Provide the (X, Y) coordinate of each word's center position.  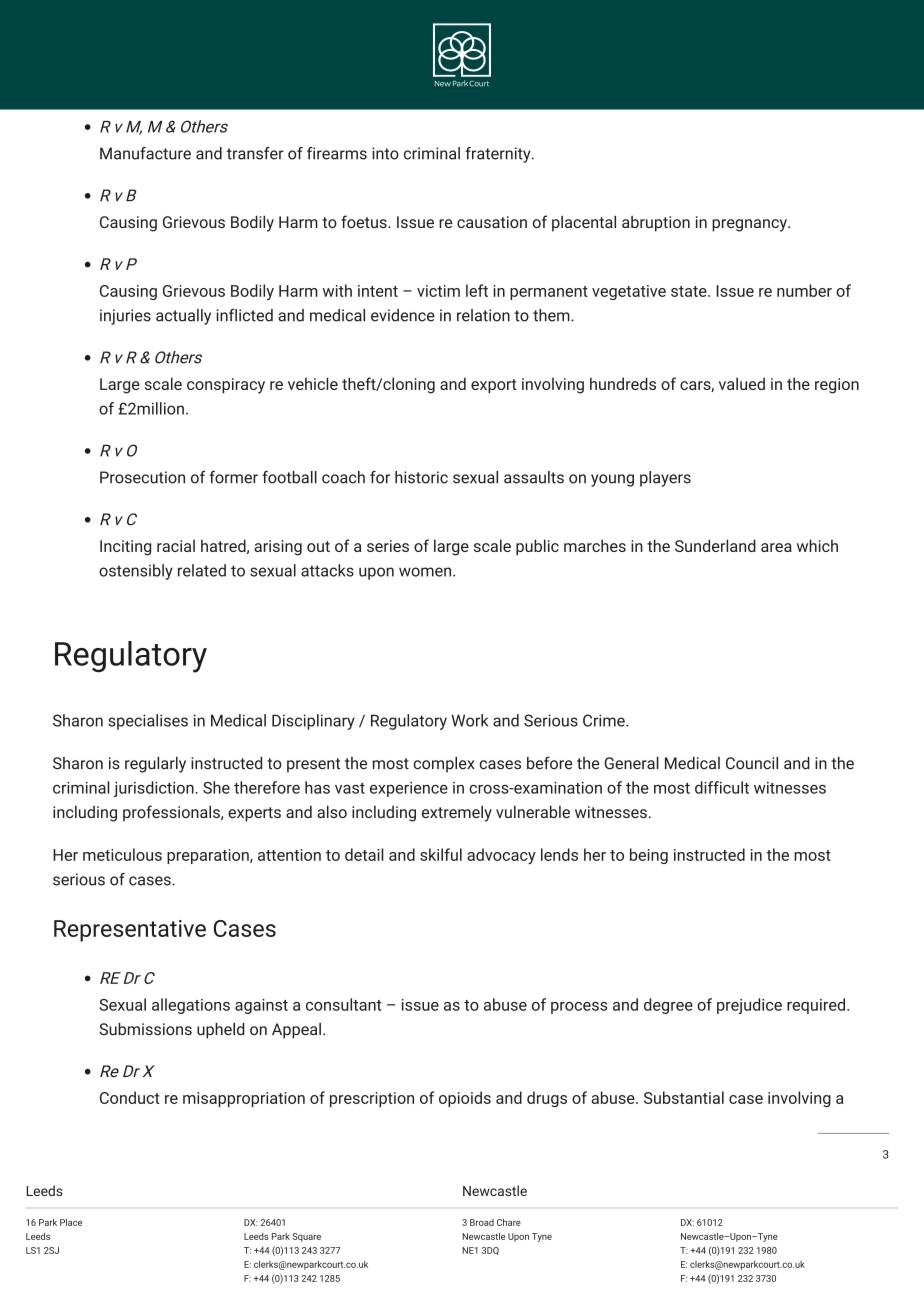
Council (752, 763)
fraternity (499, 155)
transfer (255, 153)
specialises (148, 722)
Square (306, 1237)
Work (469, 720)
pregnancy (750, 225)
